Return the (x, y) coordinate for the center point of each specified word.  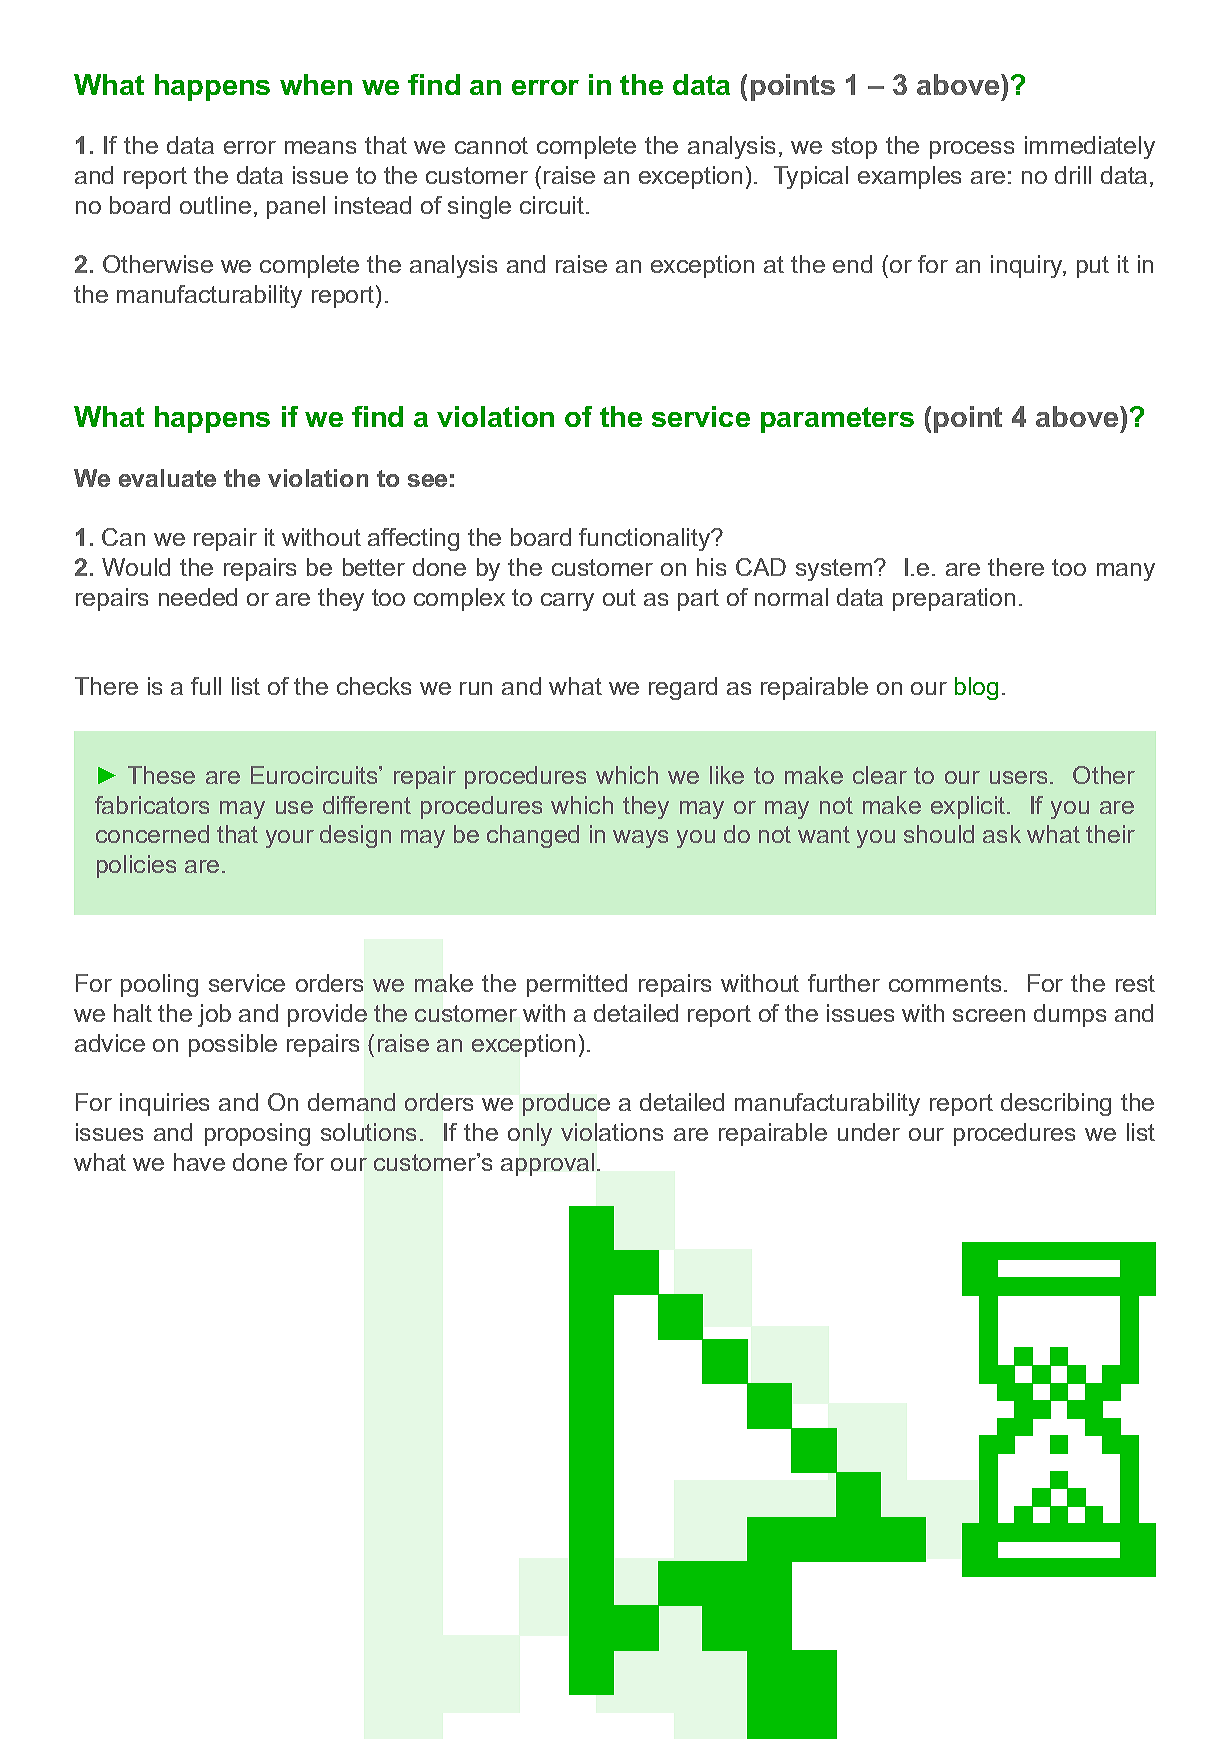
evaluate (167, 478)
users (1018, 777)
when (316, 84)
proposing (257, 1134)
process (972, 150)
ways (640, 839)
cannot (491, 145)
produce (566, 1104)
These (161, 775)
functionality (646, 539)
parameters (837, 420)
